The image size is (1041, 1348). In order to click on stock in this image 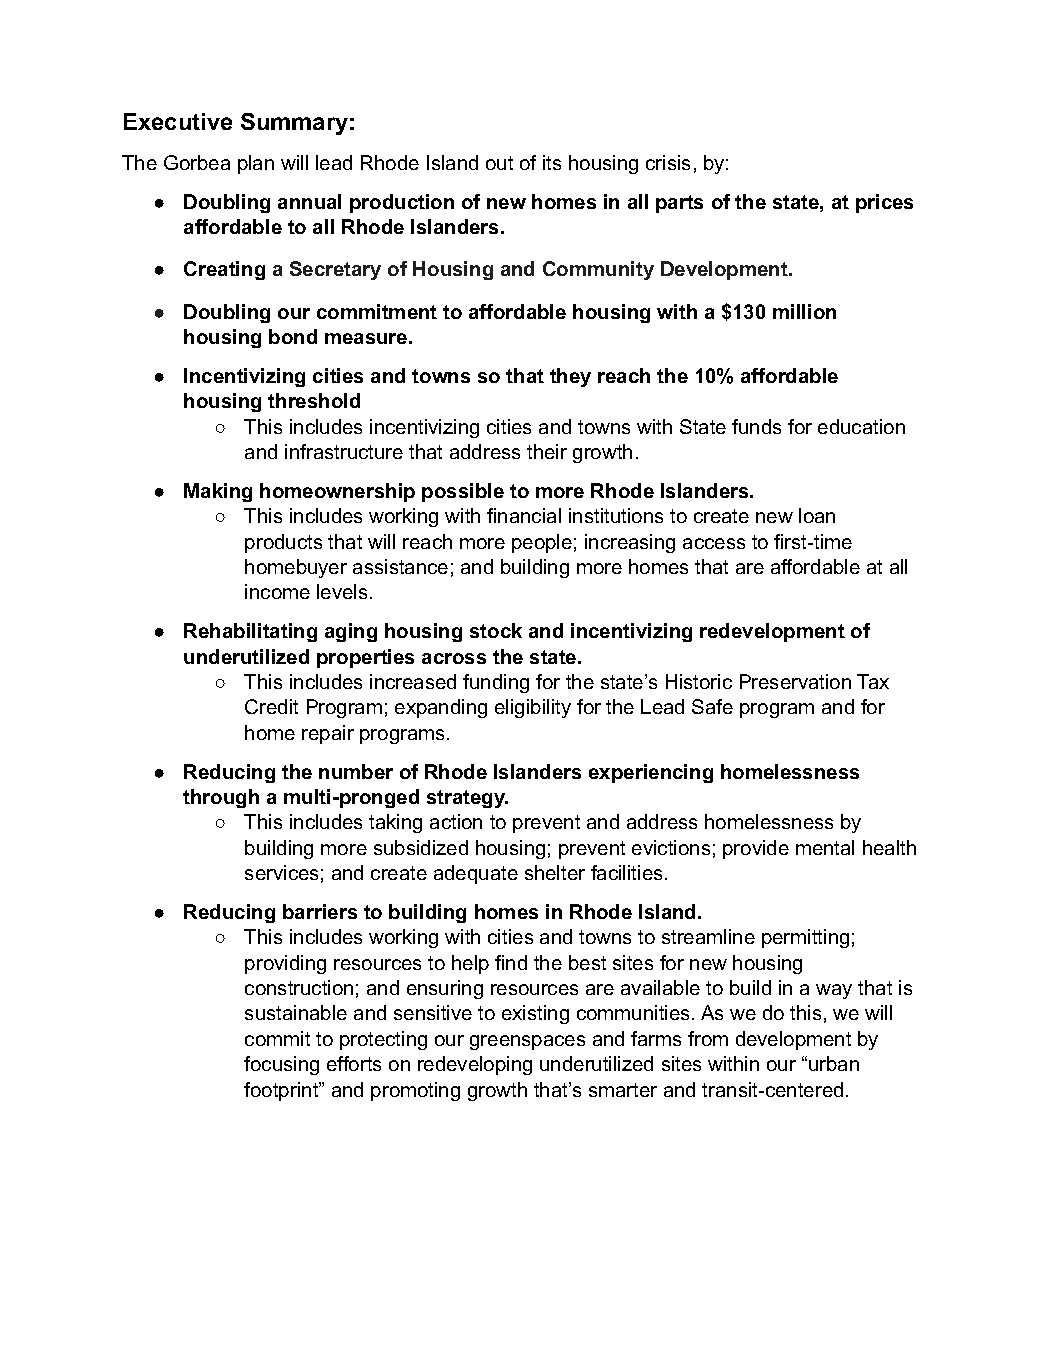, I will do `click(496, 630)`.
